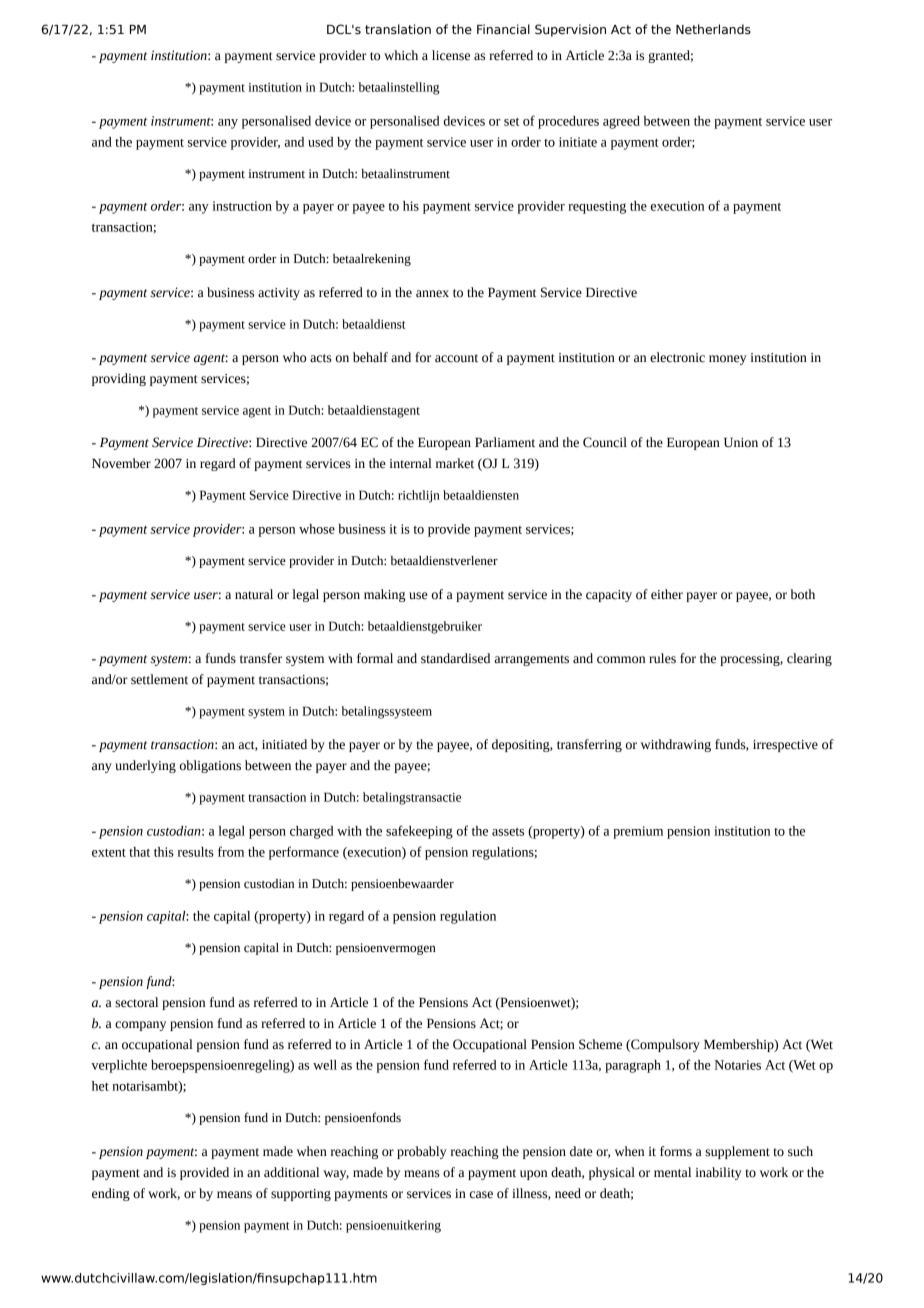  Describe the element at coordinates (455, 463) in the page. I see `market` at that location.
